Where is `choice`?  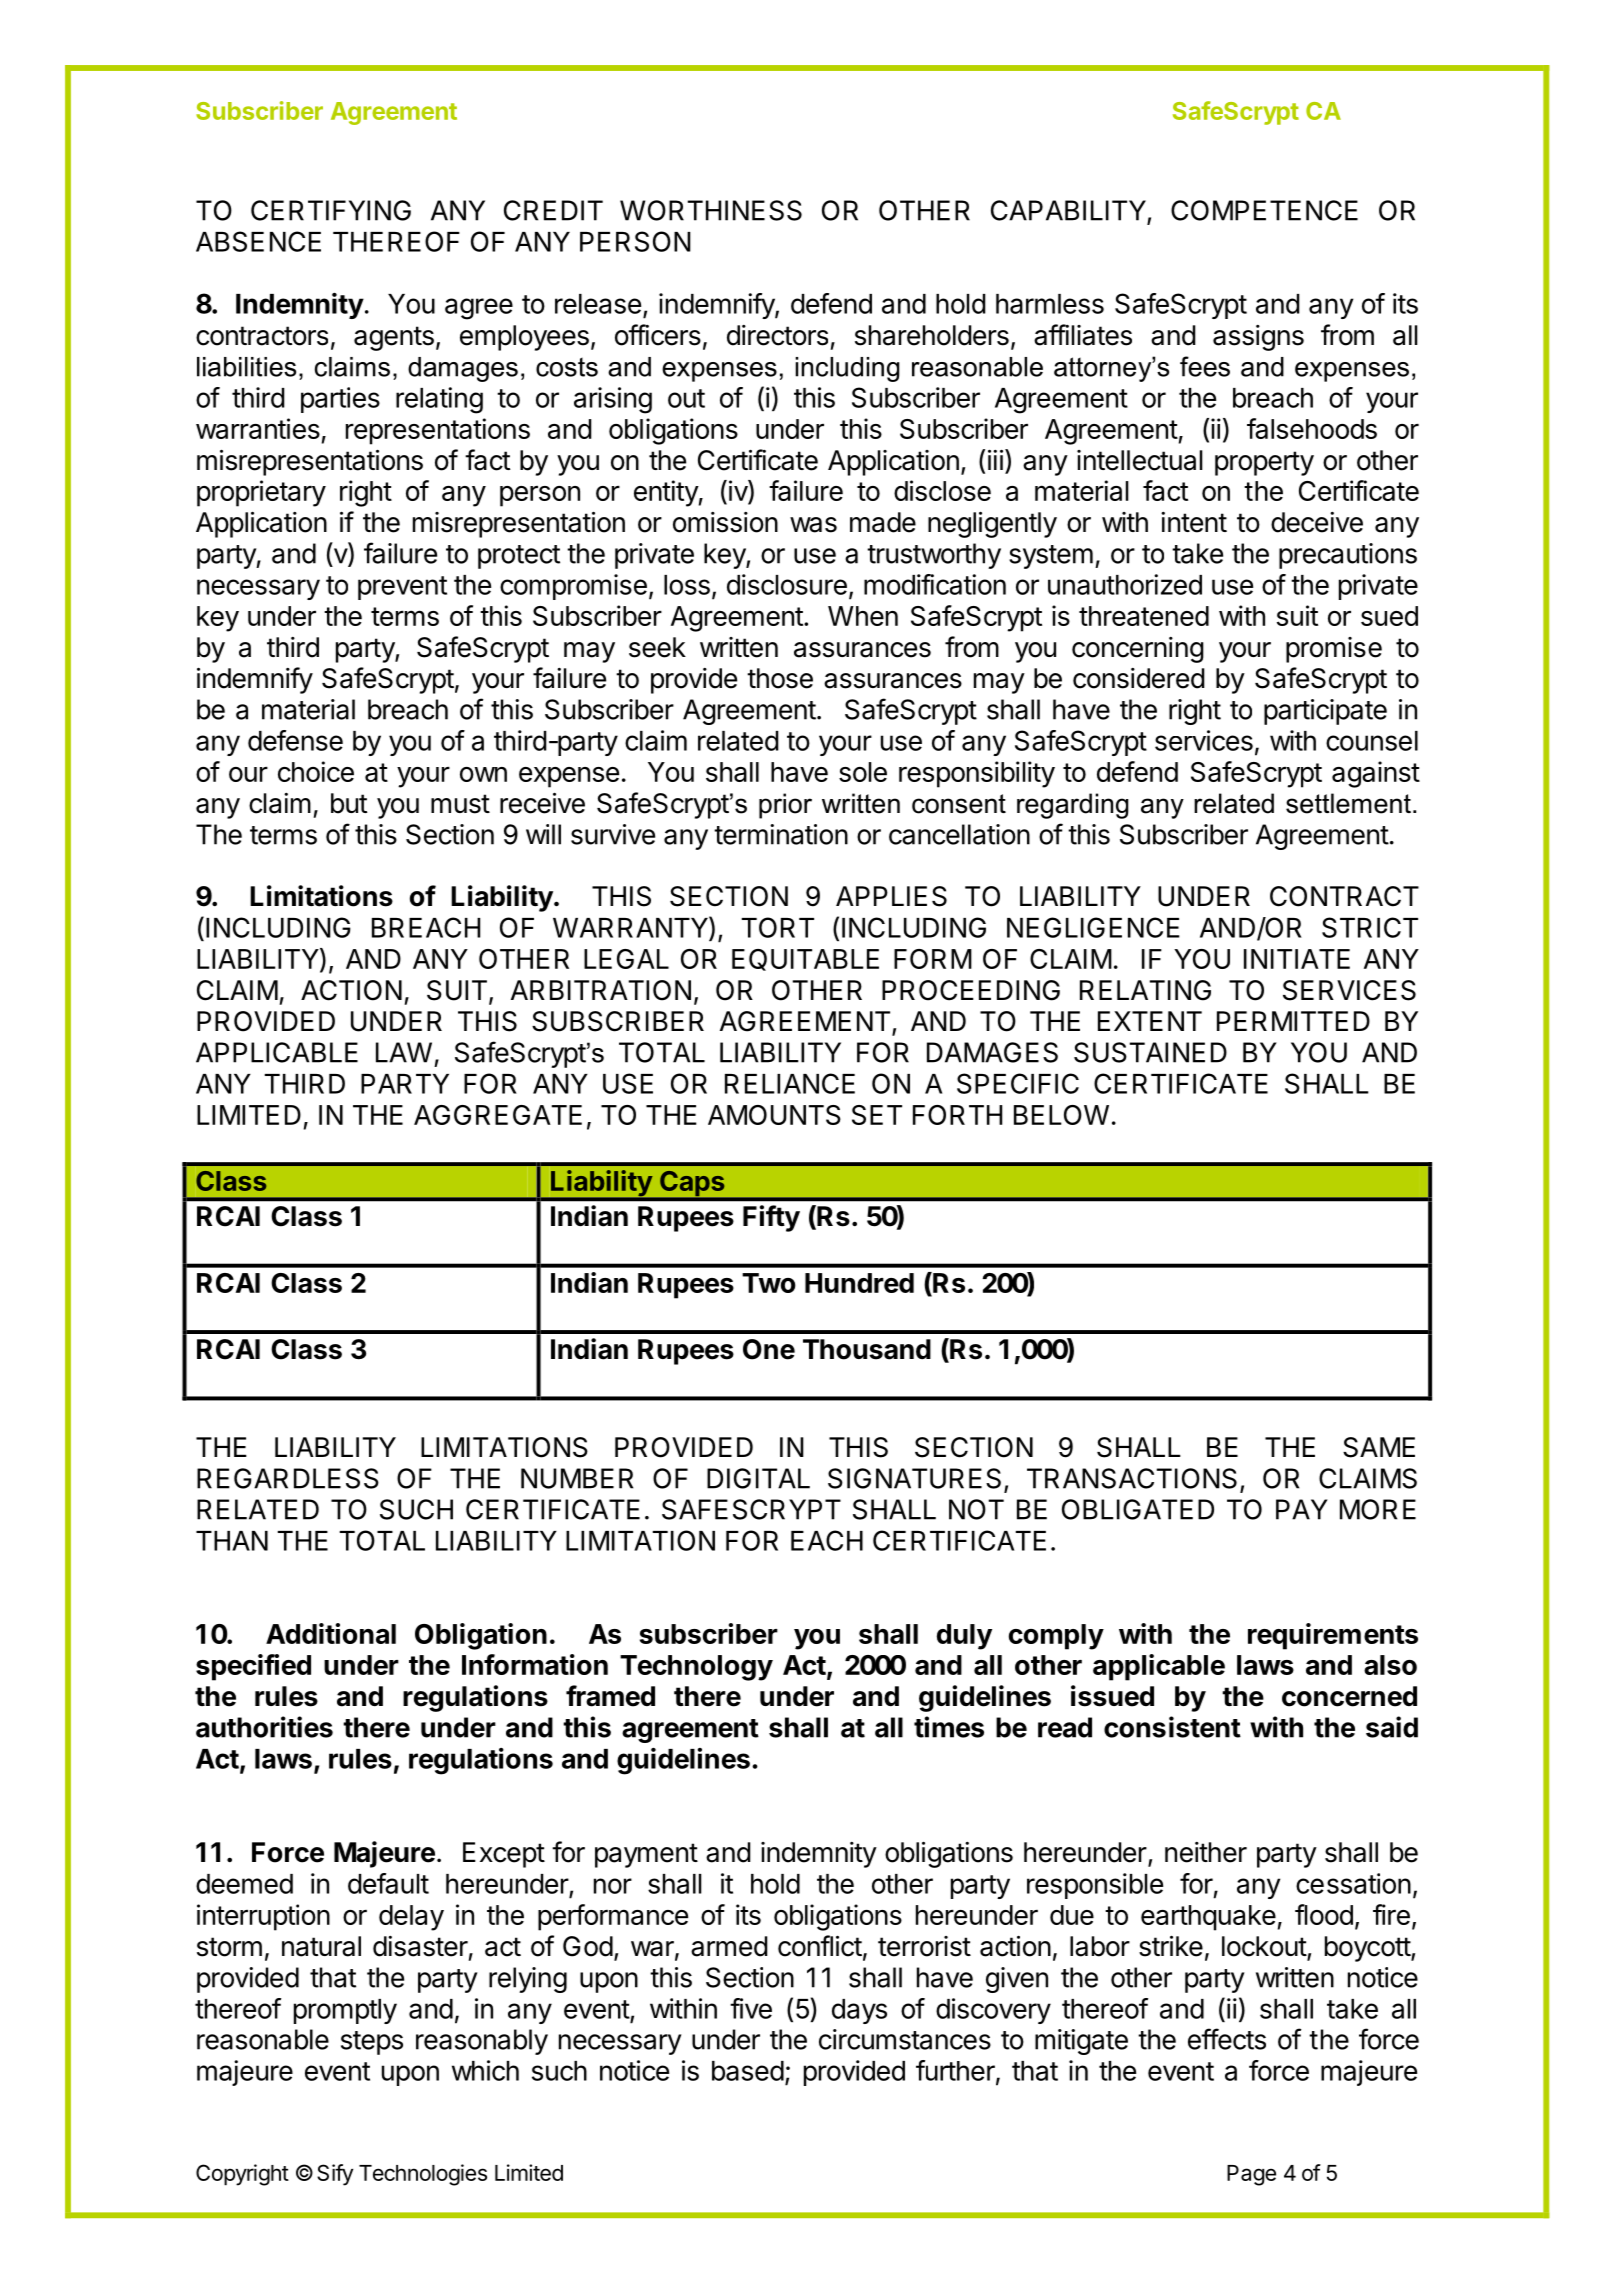 choice is located at coordinates (316, 771).
